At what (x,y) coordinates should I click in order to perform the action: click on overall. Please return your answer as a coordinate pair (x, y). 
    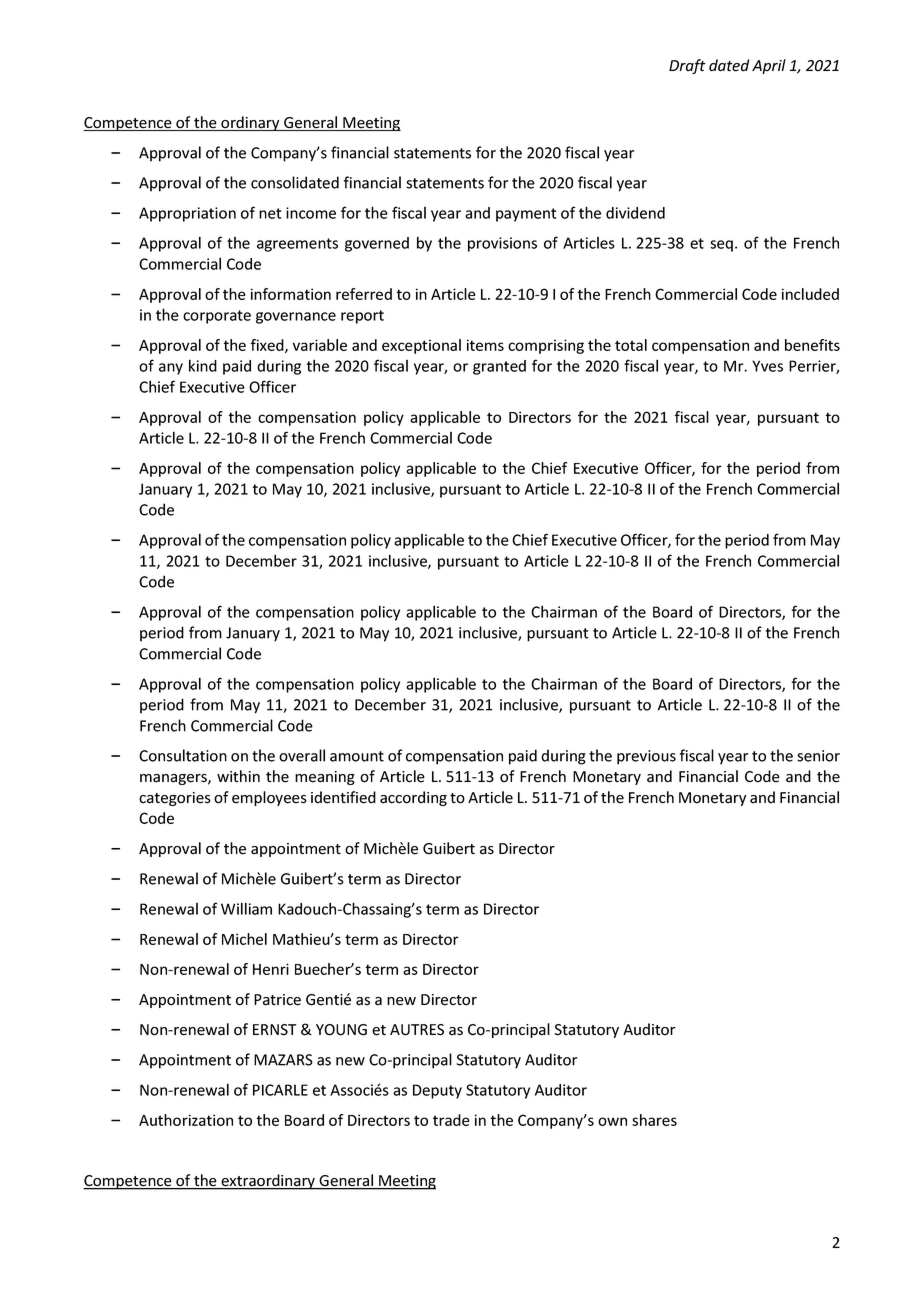
    Looking at the image, I should click on (302, 755).
